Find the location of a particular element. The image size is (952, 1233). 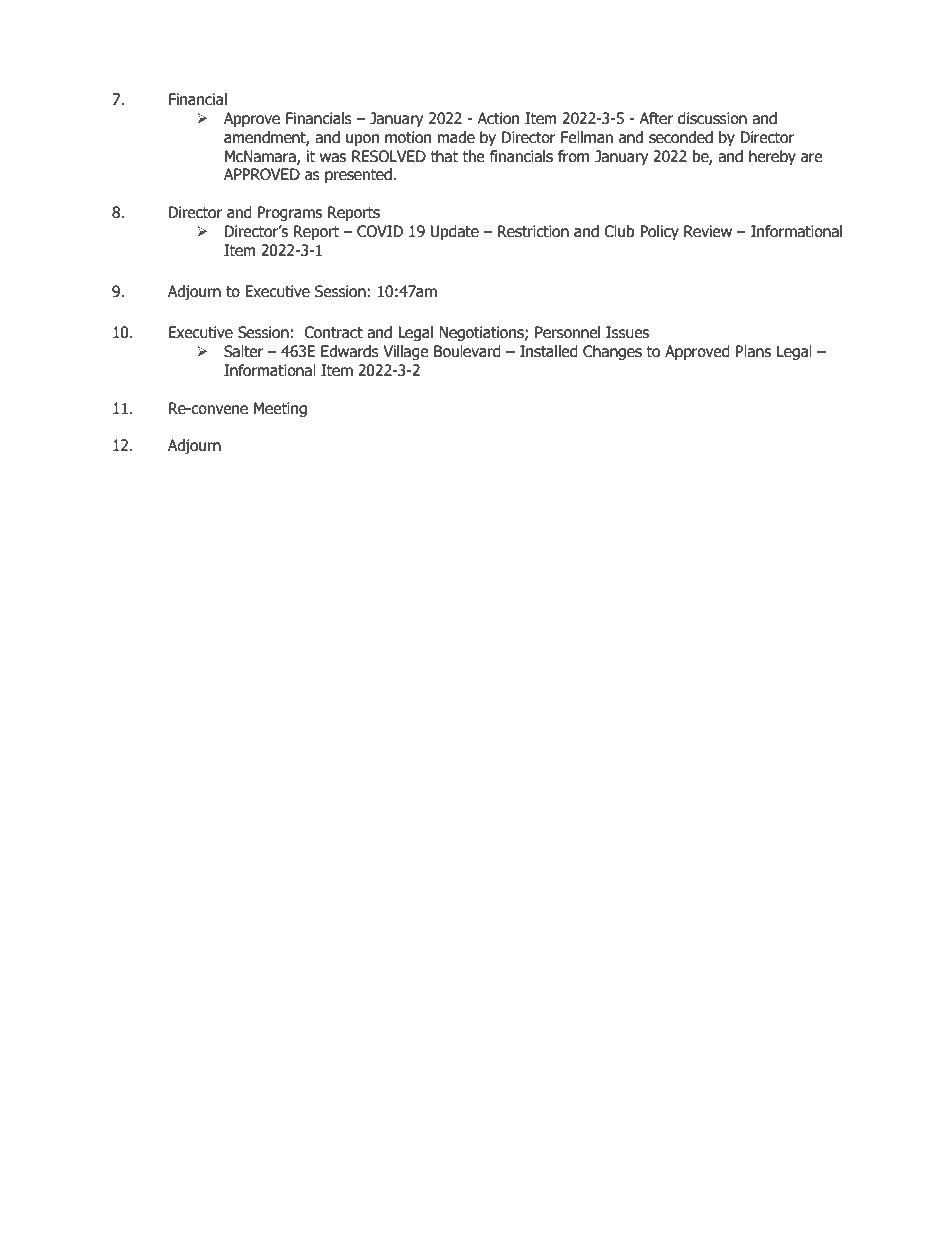

Restriction is located at coordinates (533, 231).
